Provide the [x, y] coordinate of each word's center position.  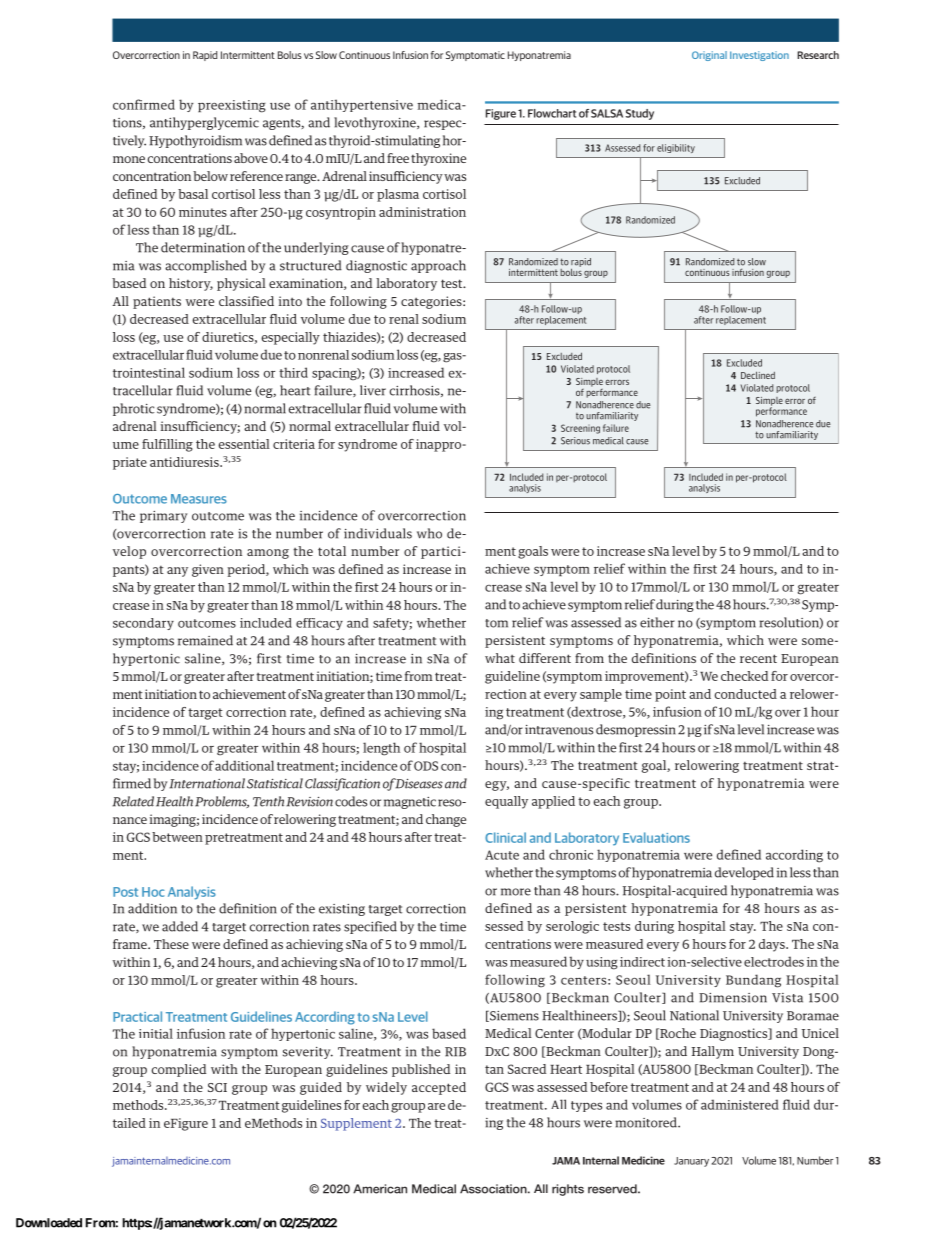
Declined [758, 375]
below [210, 176]
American [380, 1189]
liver [373, 390]
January [691, 1162]
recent [758, 658]
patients [157, 302]
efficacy [319, 624]
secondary [143, 624]
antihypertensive [362, 105]
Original [709, 56]
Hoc [153, 892]
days [773, 945]
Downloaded [49, 1223]
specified [370, 927]
